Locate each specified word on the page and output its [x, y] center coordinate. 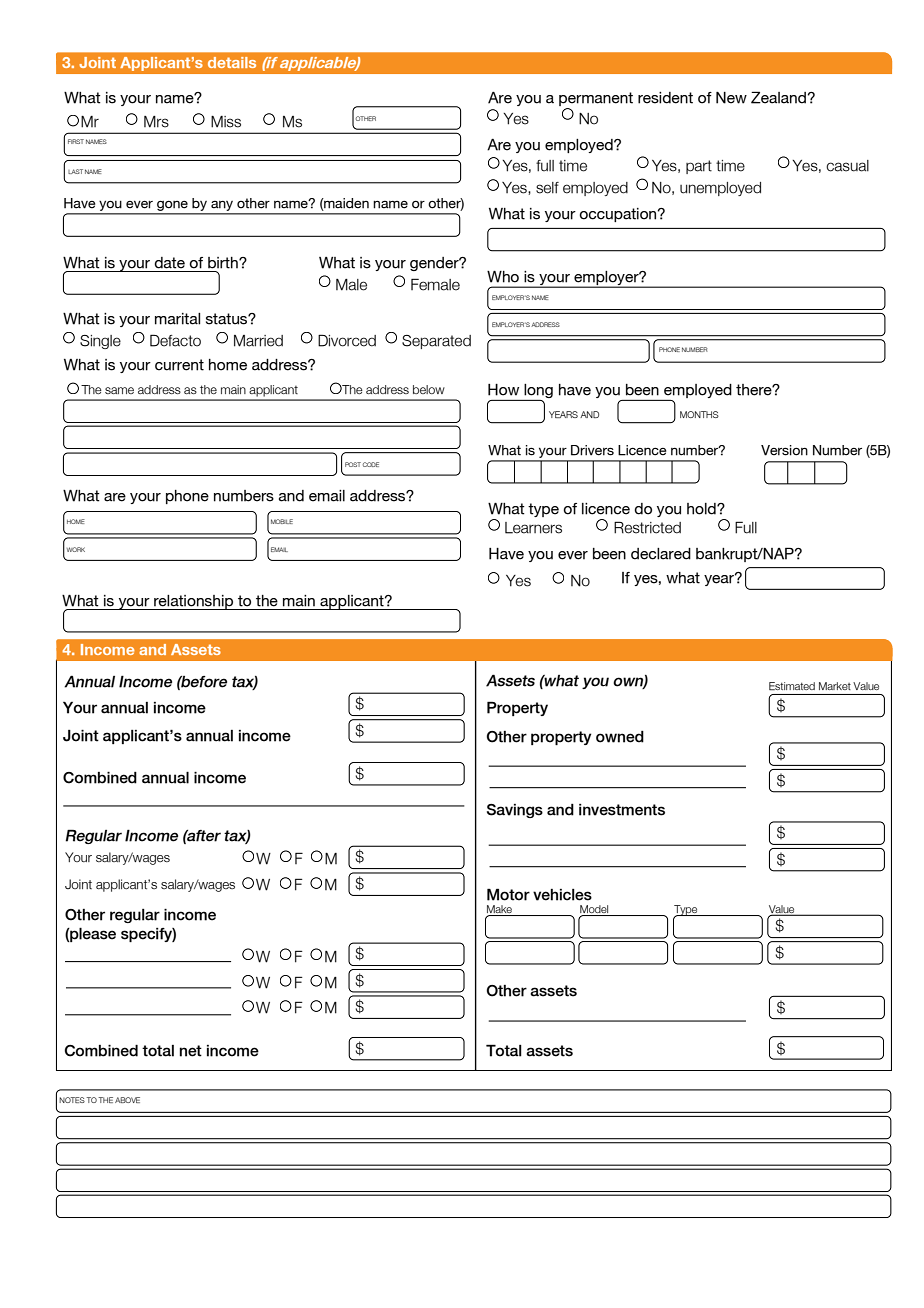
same [119, 390]
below [429, 389]
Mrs [156, 122]
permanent [596, 100]
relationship [194, 602]
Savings [515, 811]
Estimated [792, 686]
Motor [508, 894]
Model [594, 909]
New [731, 98]
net [191, 1051]
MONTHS [699, 414]
